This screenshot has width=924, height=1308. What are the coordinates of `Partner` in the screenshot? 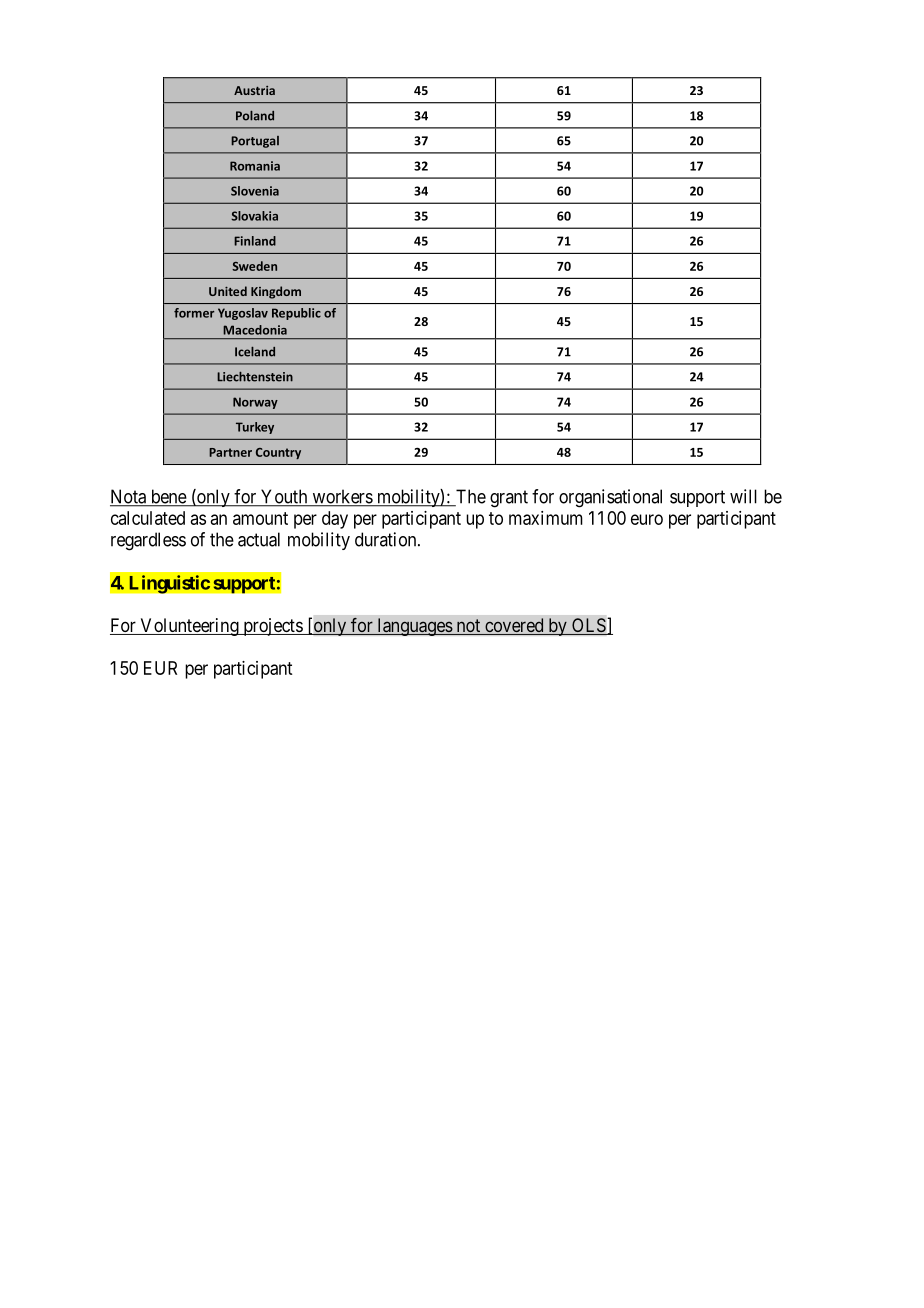 It's located at (230, 452).
